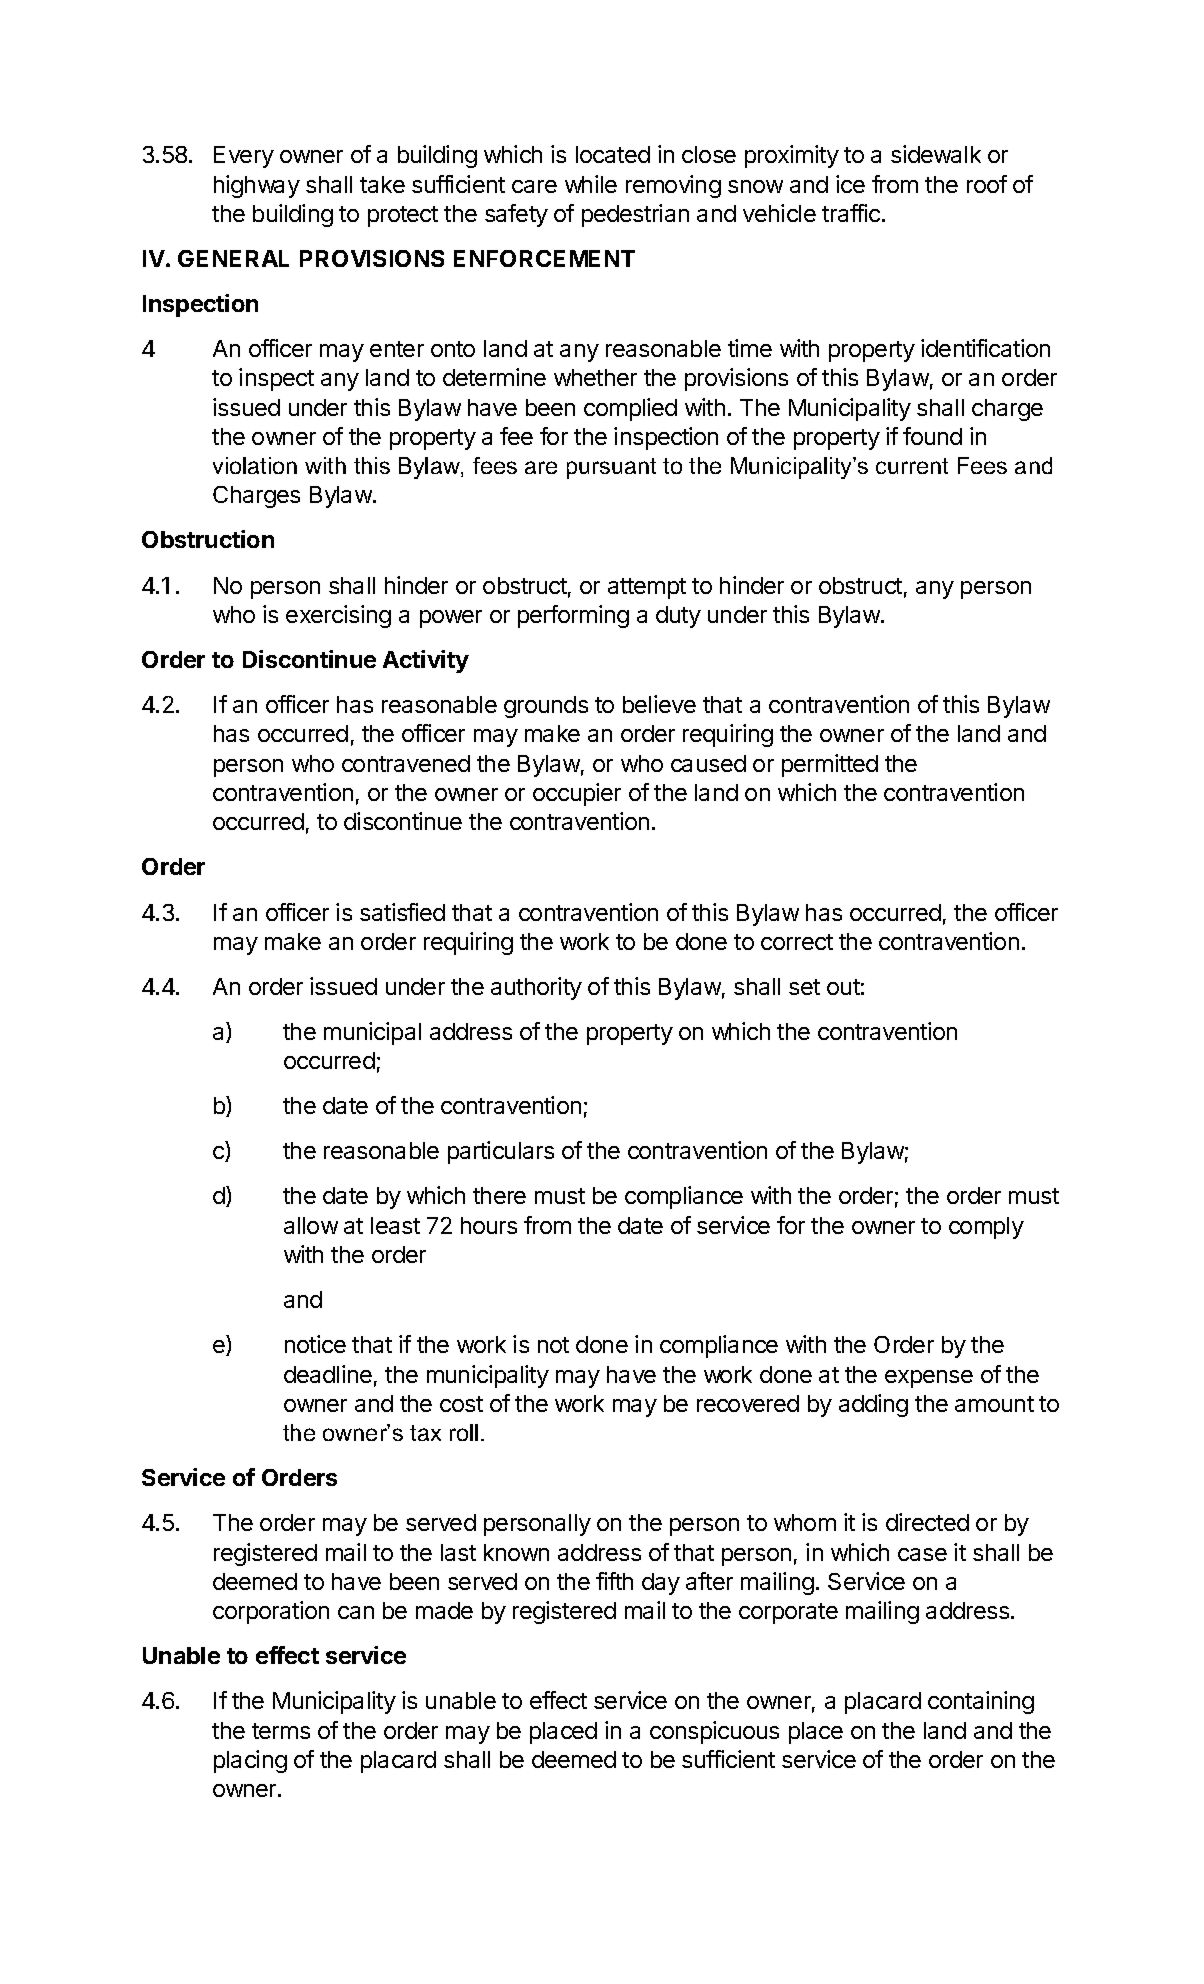 The height and width of the page is (1984, 1204). I want to click on recovered, so click(748, 1403).
